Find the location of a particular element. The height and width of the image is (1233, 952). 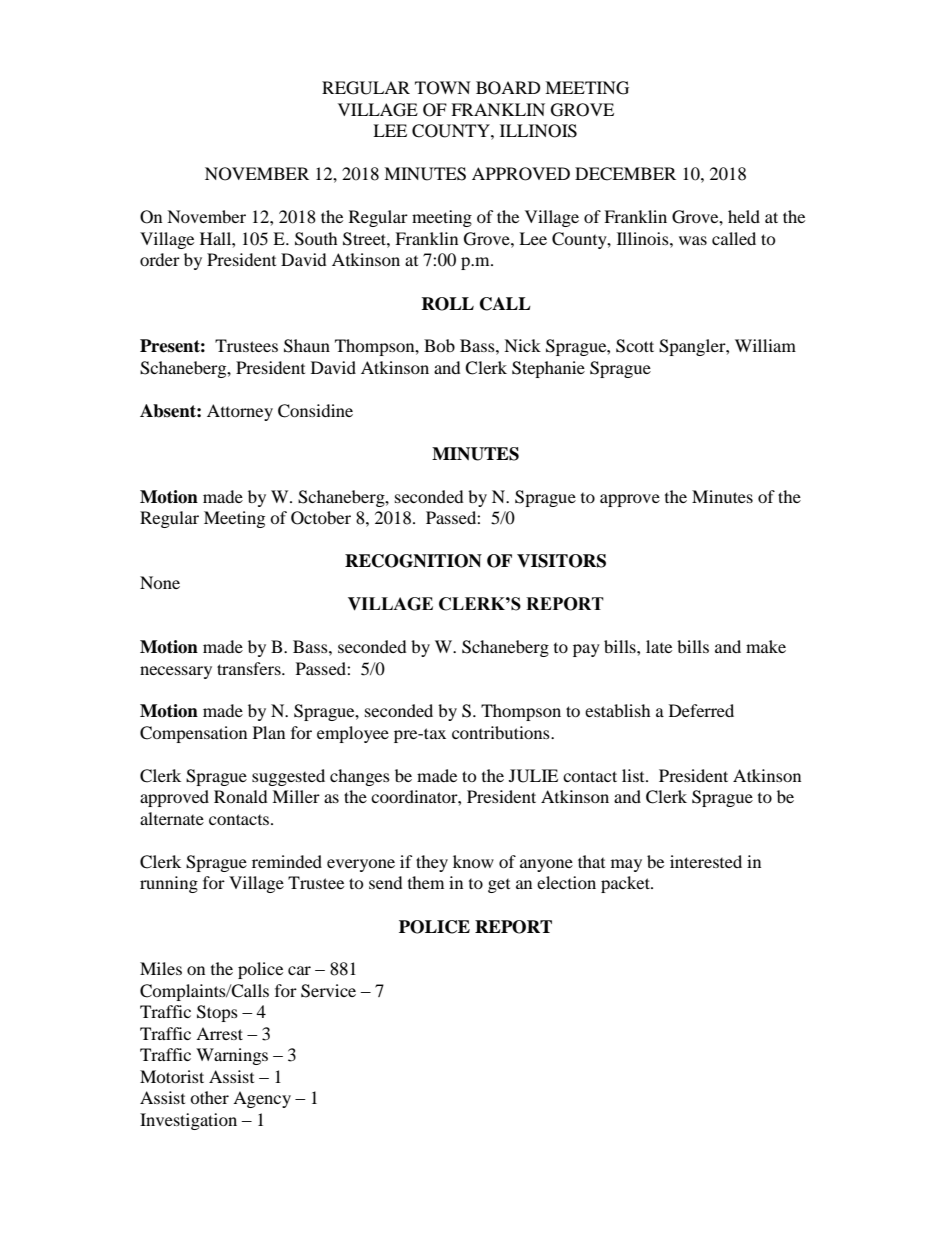

South is located at coordinates (316, 239).
